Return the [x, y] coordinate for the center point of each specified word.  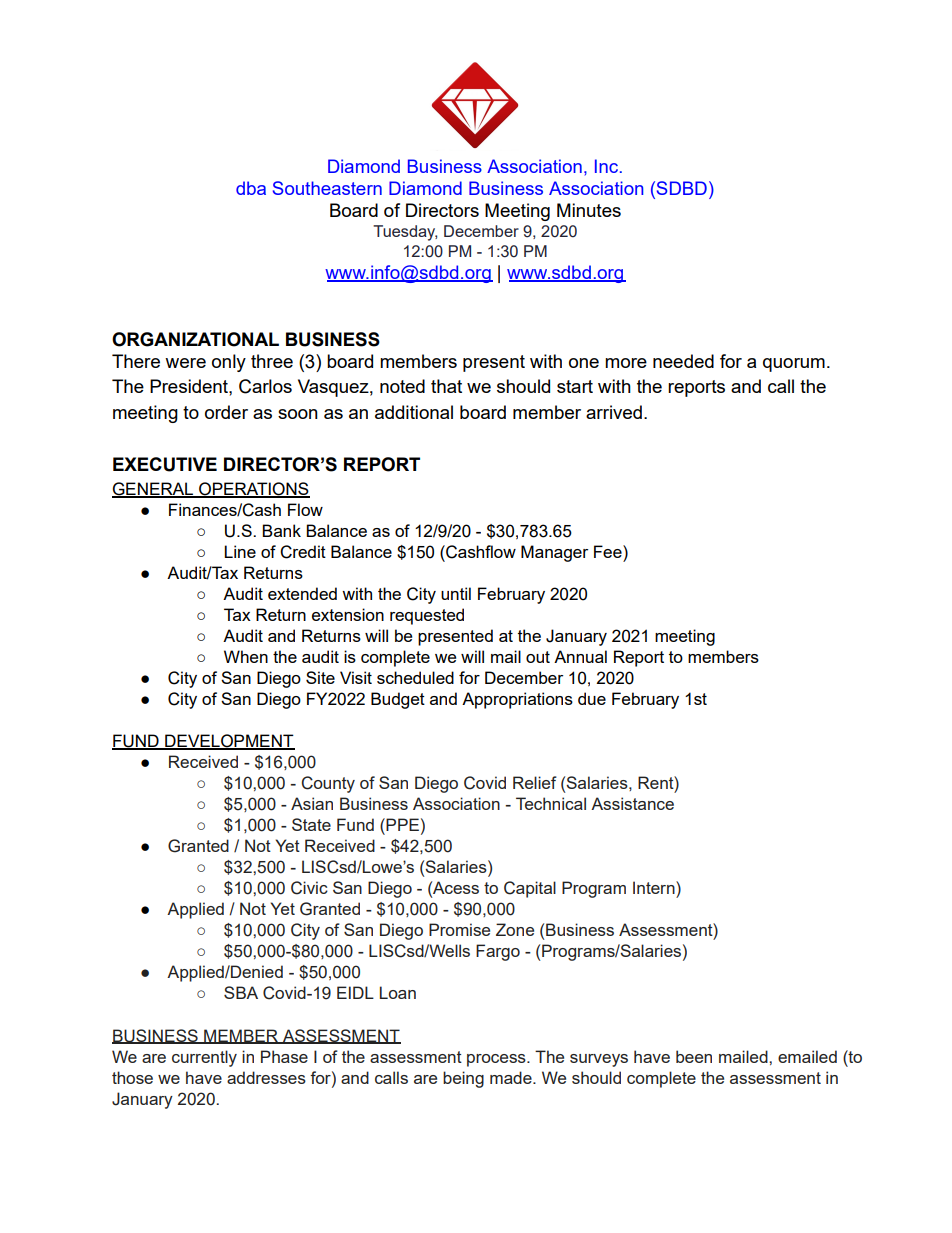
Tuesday [405, 233]
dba [251, 188]
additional [414, 412]
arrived [614, 412]
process [497, 1060]
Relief [535, 782]
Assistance [632, 803]
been [694, 1056]
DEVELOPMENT [229, 742]
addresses [266, 1077]
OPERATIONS [253, 490]
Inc [606, 166]
